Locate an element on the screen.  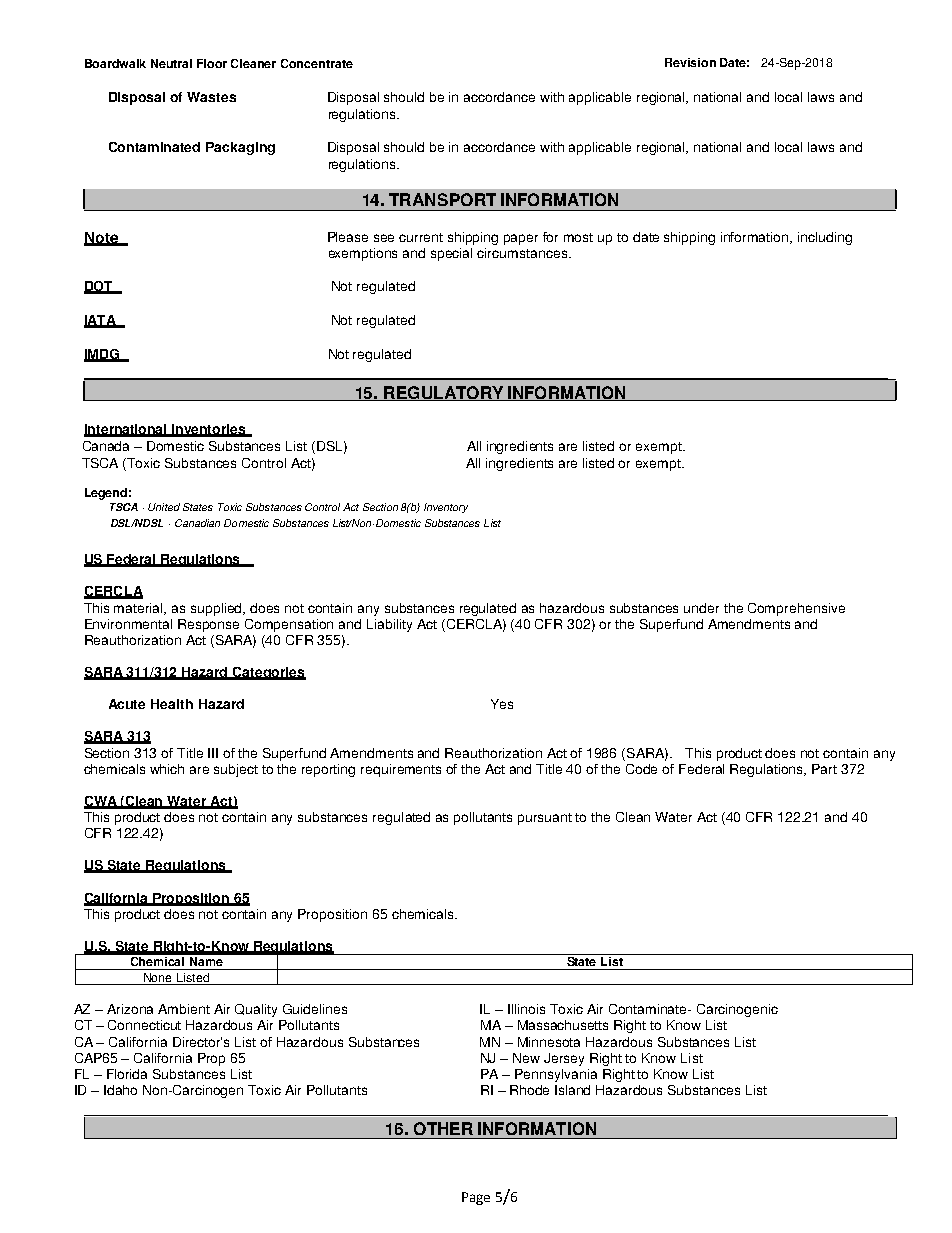
Revision is located at coordinates (690, 62).
